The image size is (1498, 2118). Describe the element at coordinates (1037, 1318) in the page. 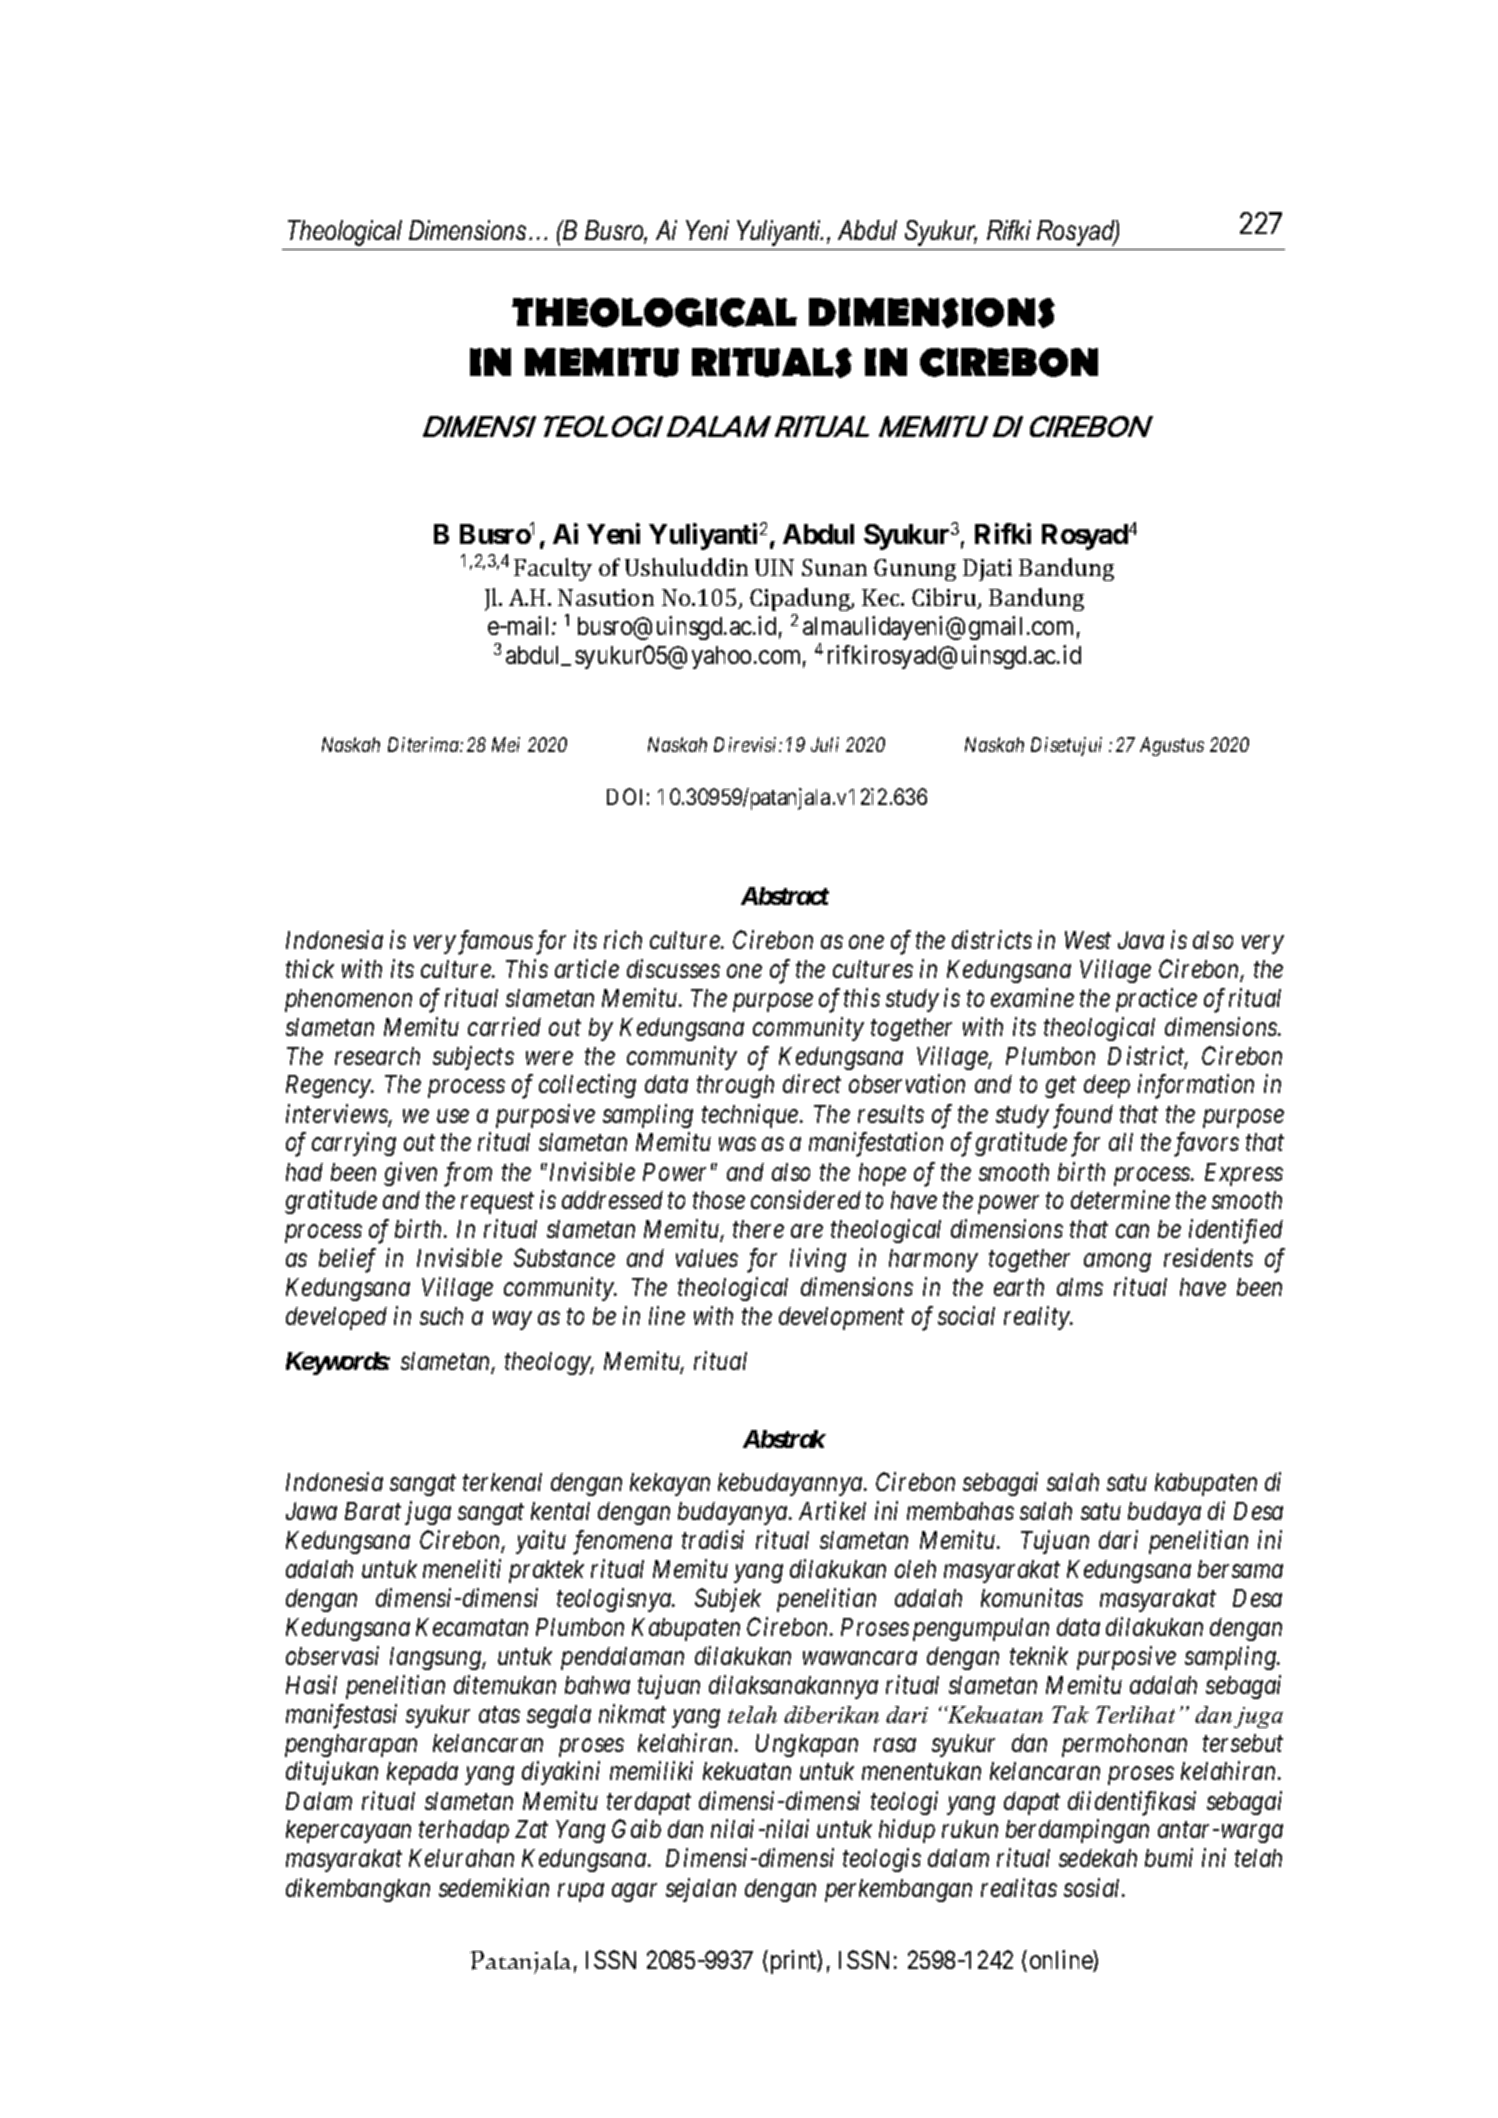

I see `reality` at that location.
